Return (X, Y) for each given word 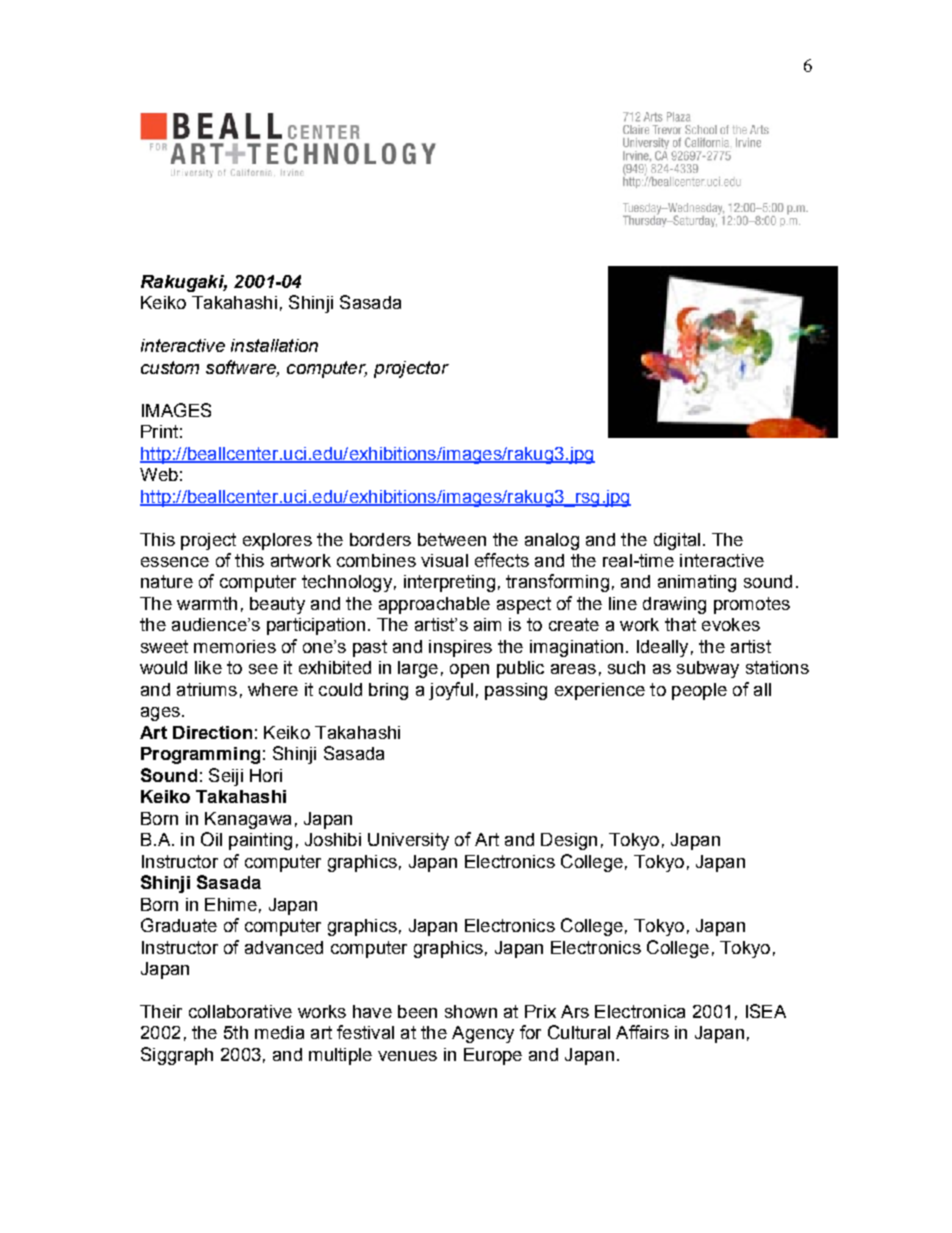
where (273, 689)
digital (677, 541)
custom (170, 367)
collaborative (240, 1011)
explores (277, 541)
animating (697, 583)
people (699, 691)
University (408, 841)
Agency (483, 1034)
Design (569, 841)
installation (274, 345)
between (452, 539)
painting (260, 841)
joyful (451, 691)
